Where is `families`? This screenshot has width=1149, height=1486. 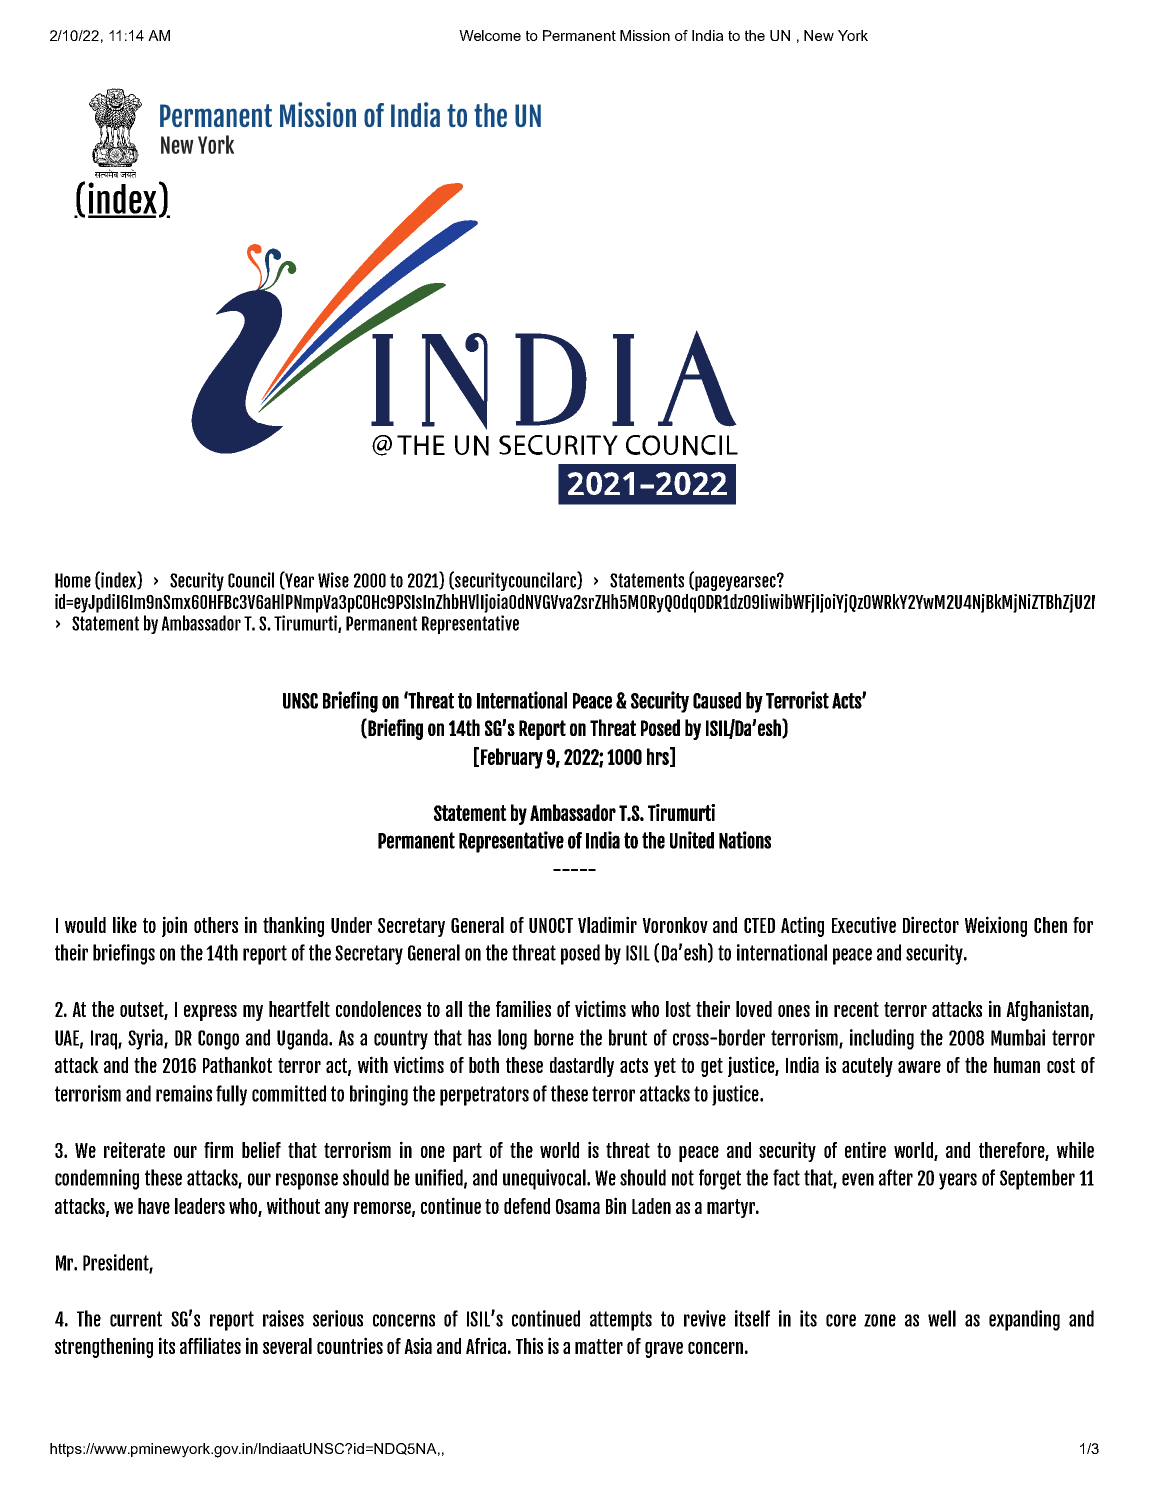 families is located at coordinates (523, 1008).
